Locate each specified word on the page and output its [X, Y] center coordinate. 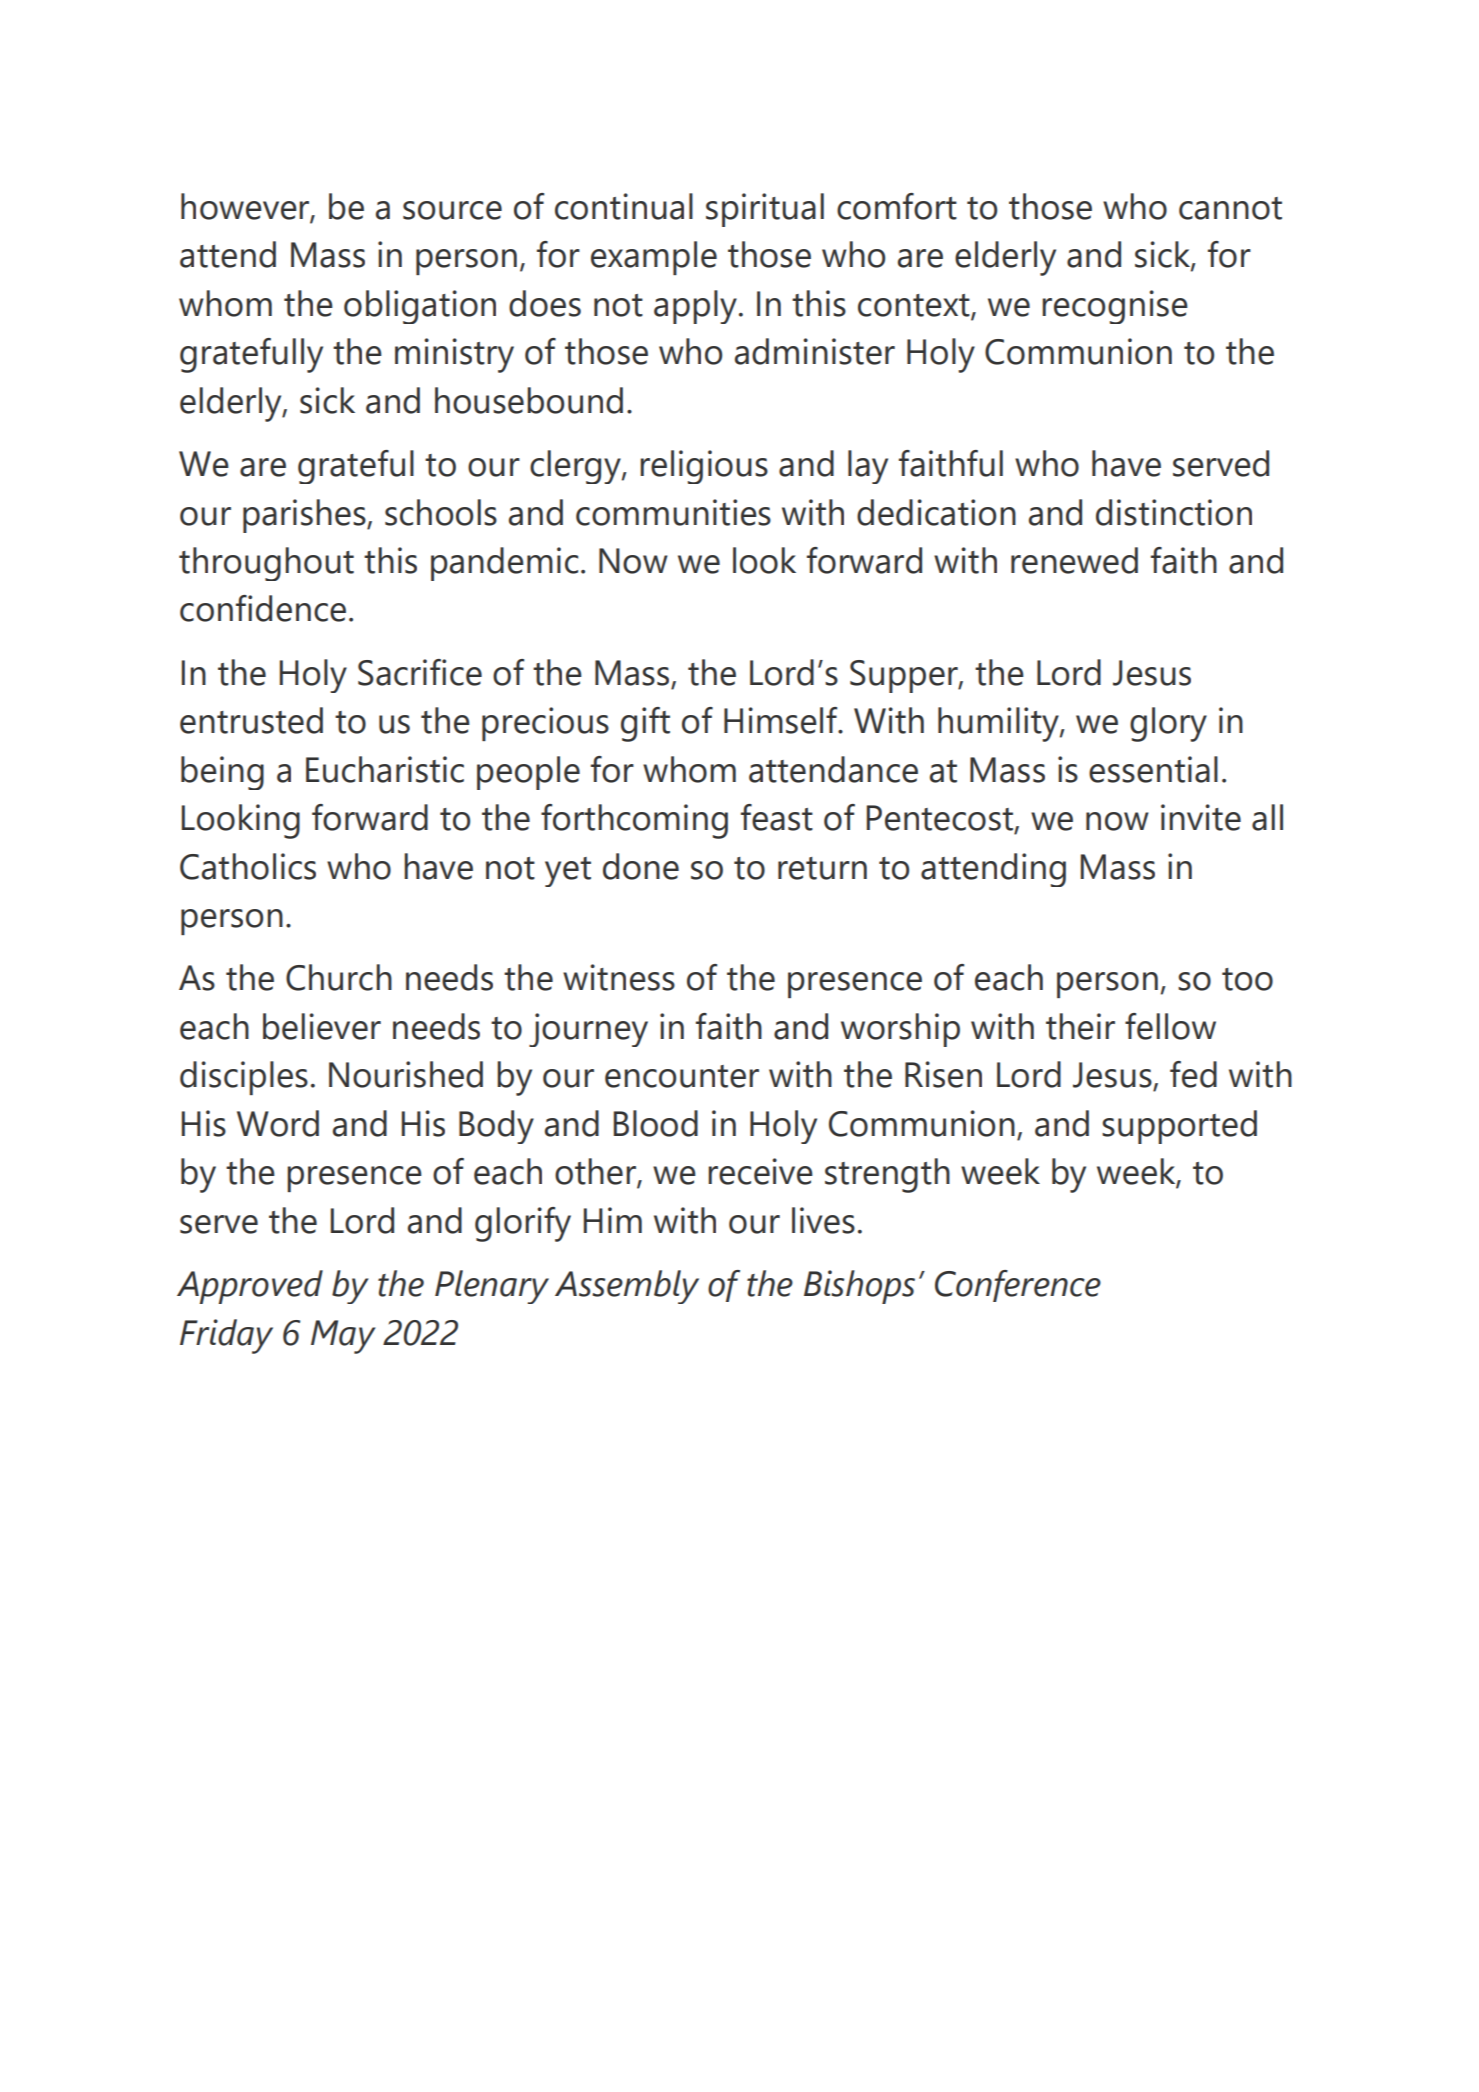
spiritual [765, 210]
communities [673, 512]
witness [619, 977]
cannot [1230, 208]
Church [339, 977]
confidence [263, 608]
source [452, 210]
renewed [1074, 560]
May [343, 1337]
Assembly [627, 1287]
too [1247, 979]
